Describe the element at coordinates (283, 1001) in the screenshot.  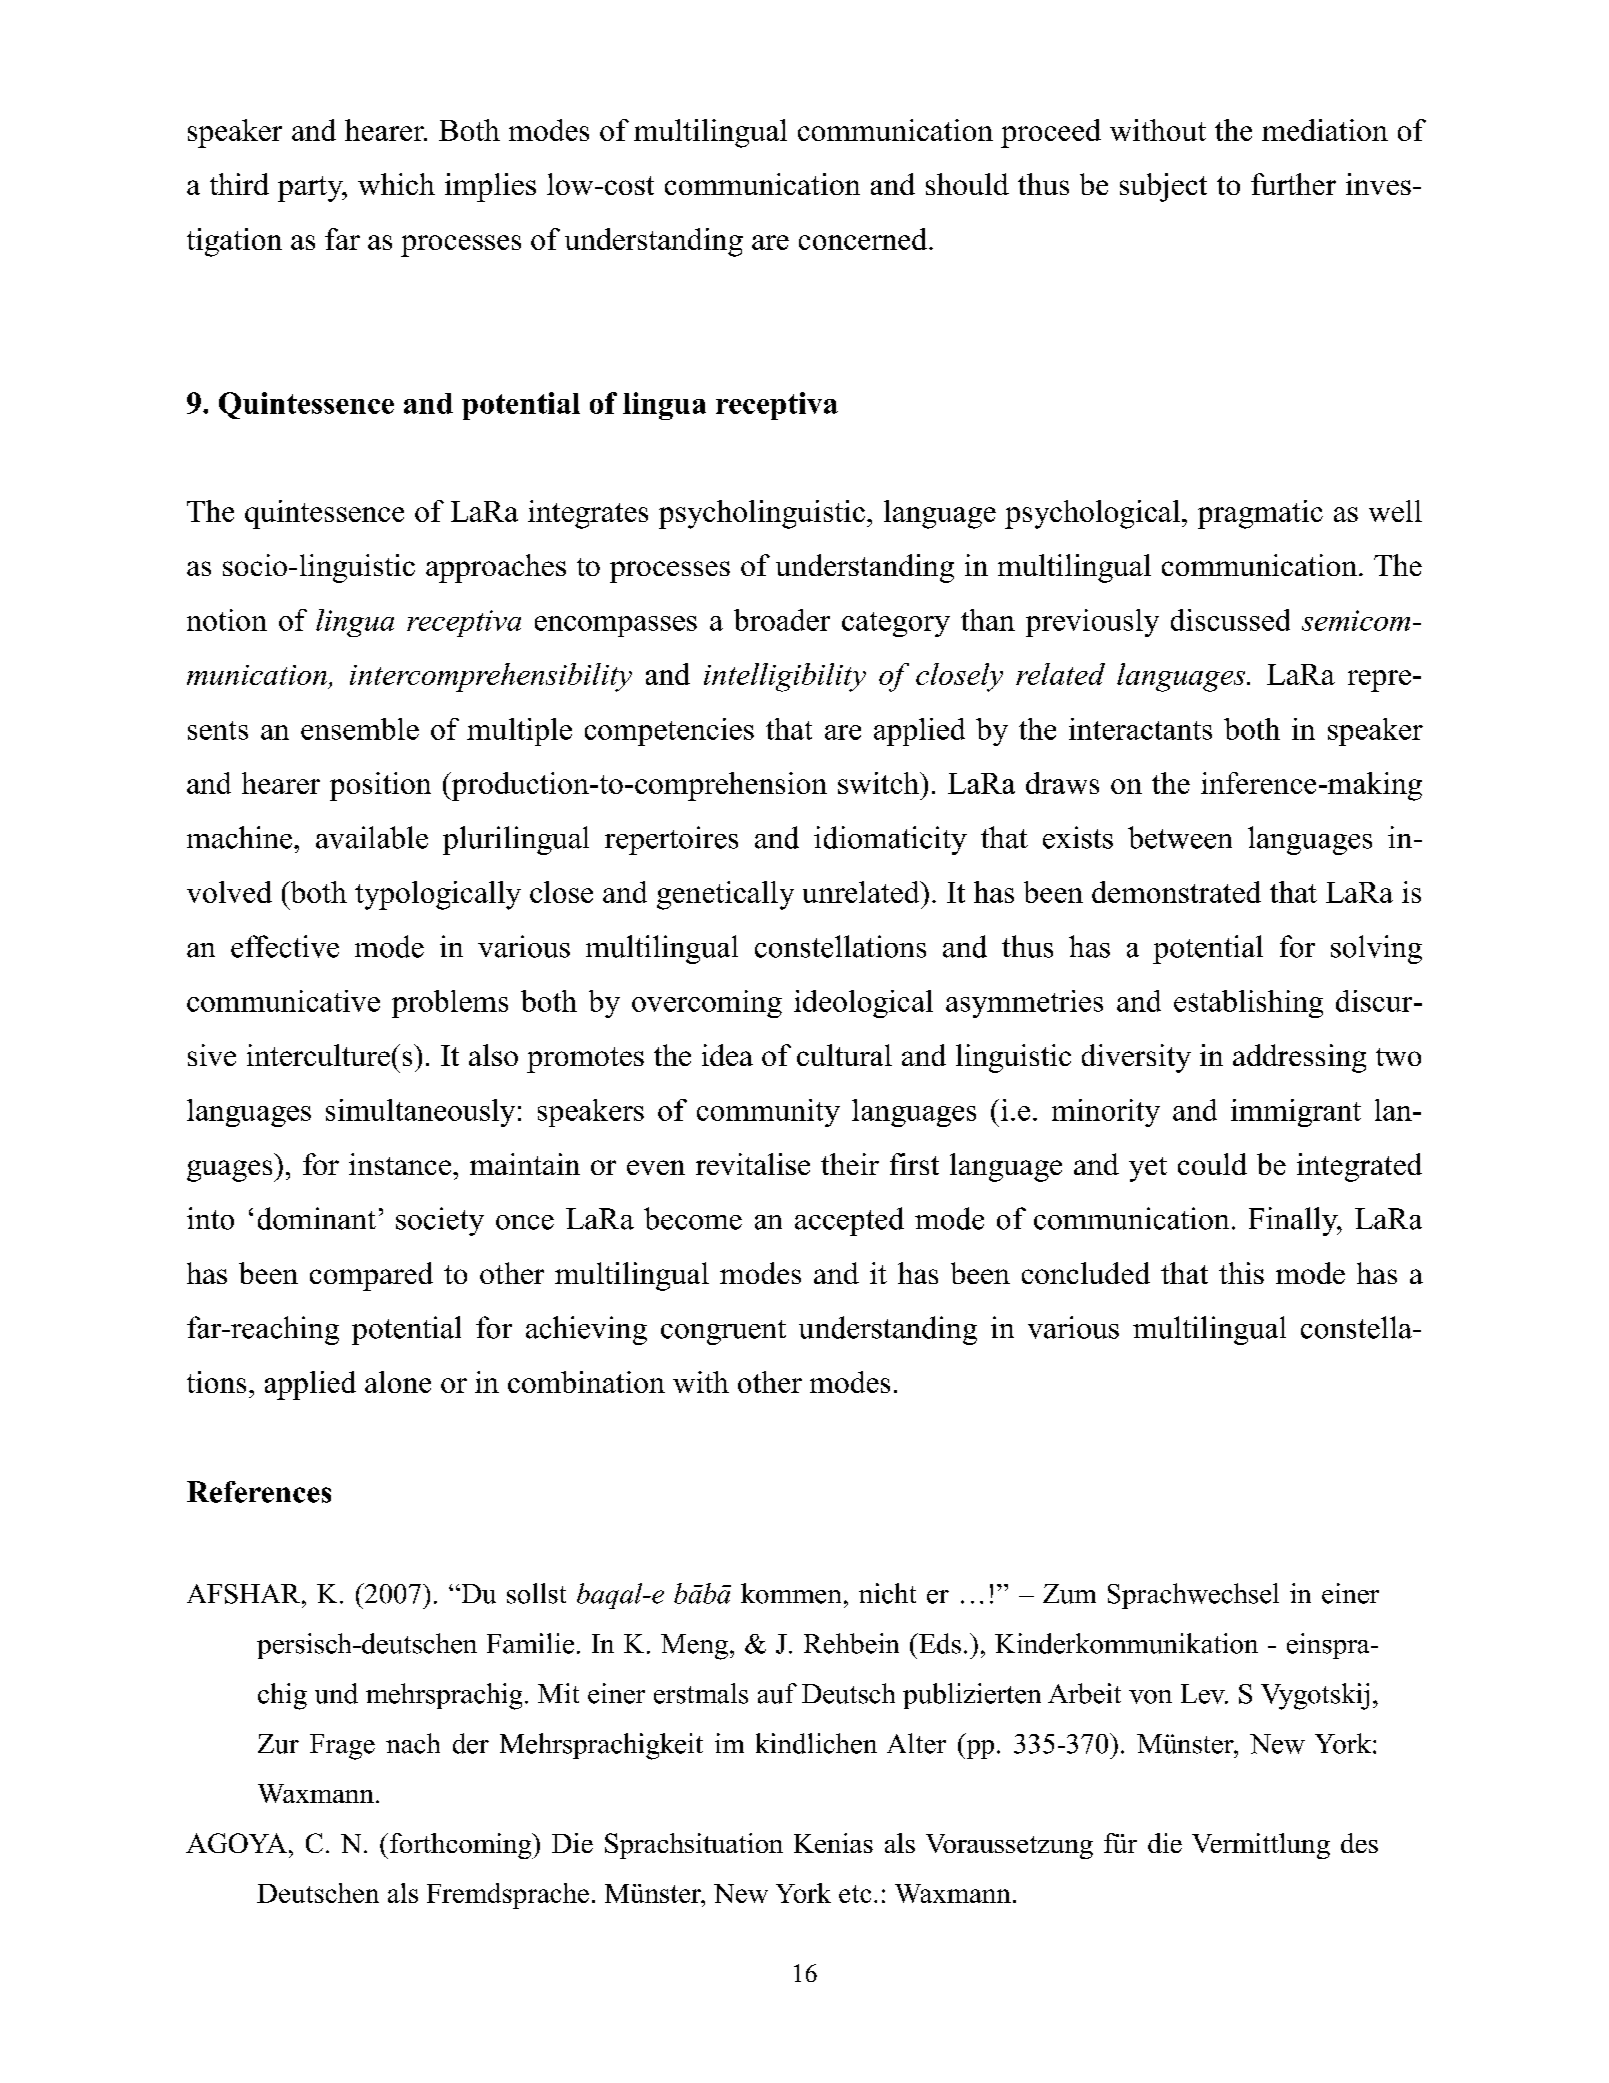
I see `communicative` at that location.
